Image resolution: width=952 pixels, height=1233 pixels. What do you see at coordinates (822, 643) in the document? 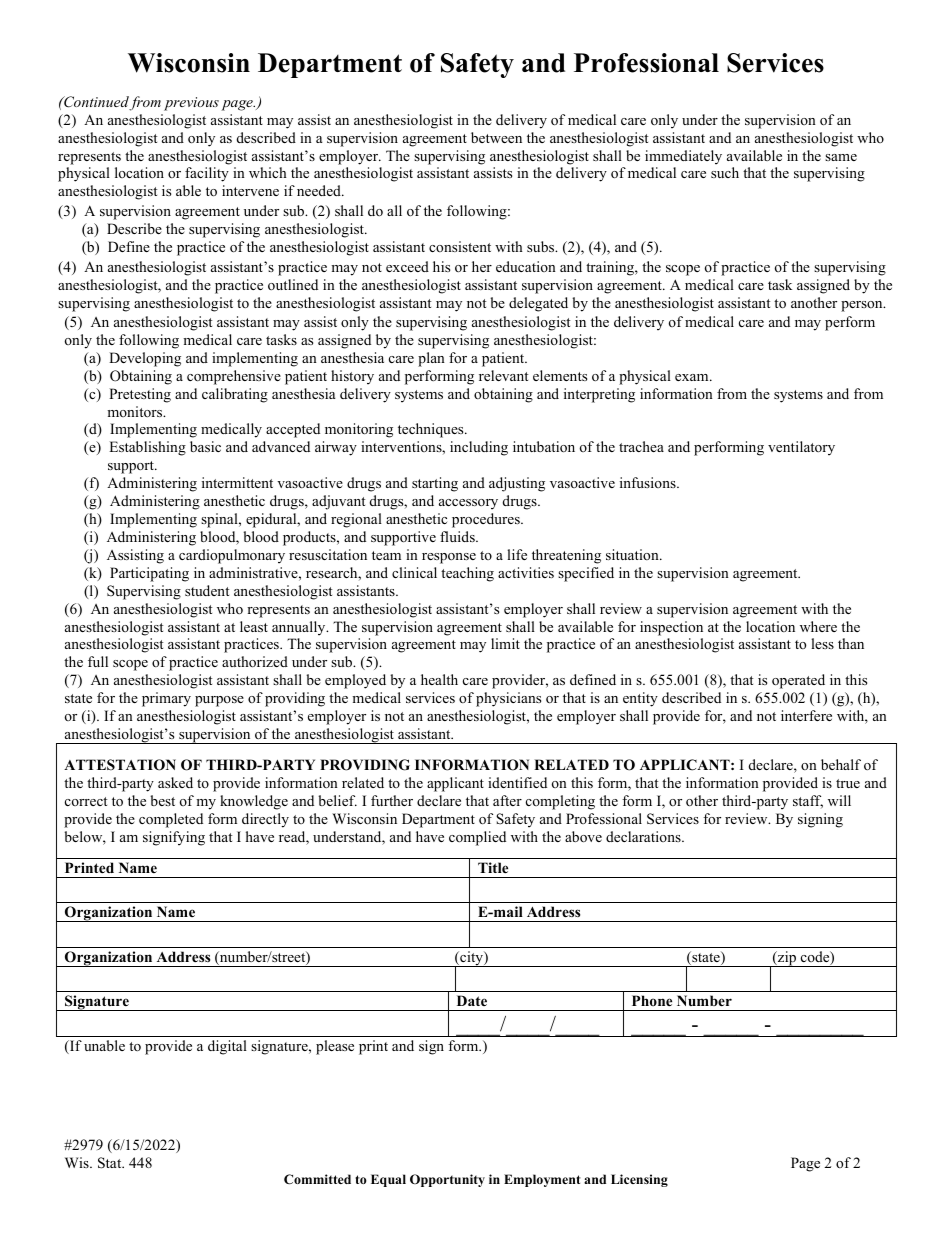
I see `less` at bounding box center [822, 643].
